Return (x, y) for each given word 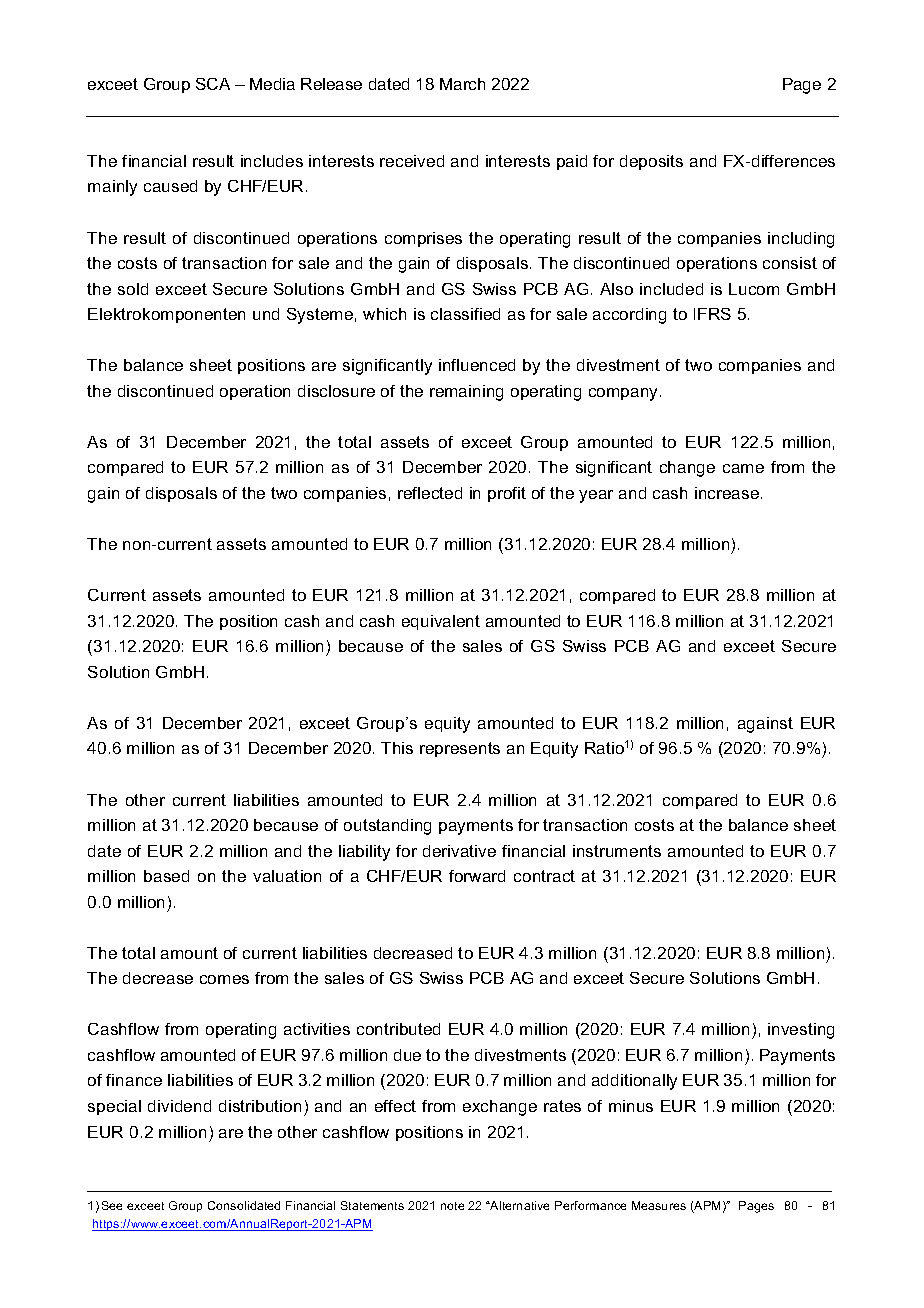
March (462, 84)
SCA (213, 84)
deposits (651, 162)
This (397, 748)
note (452, 1206)
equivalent (441, 622)
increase (728, 493)
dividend (179, 1106)
